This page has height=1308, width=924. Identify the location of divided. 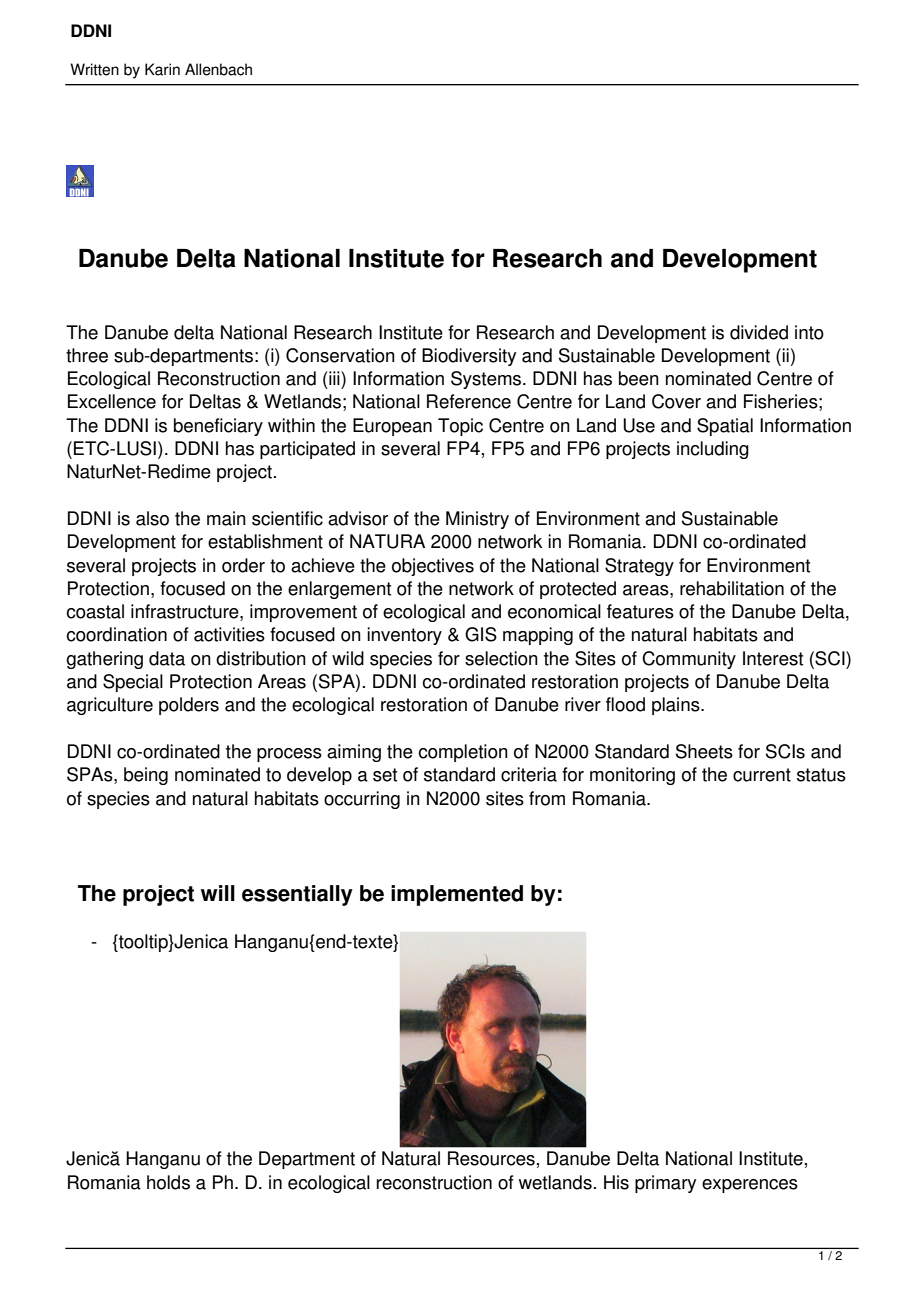
(759, 332).
